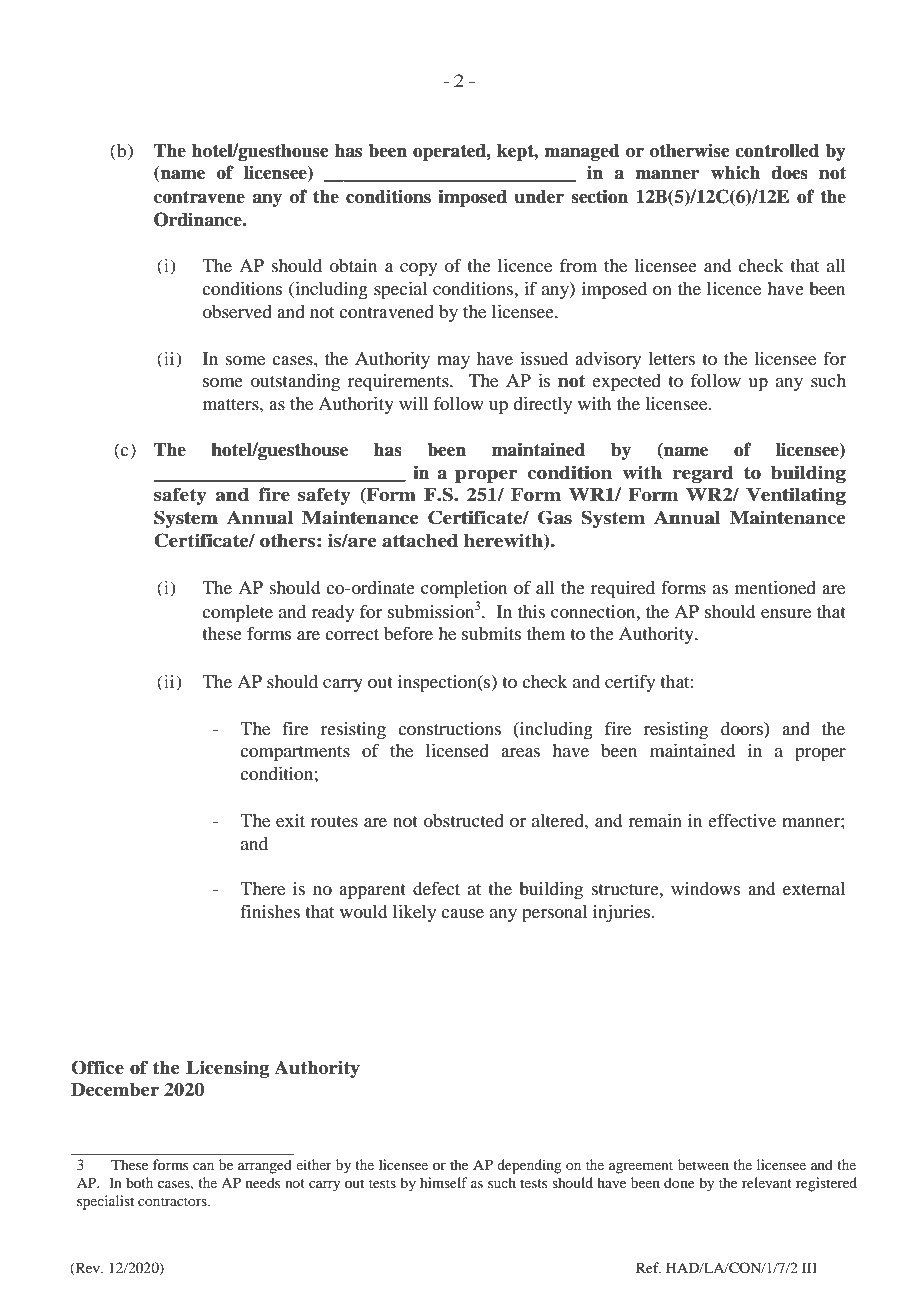  I want to click on will, so click(413, 403).
